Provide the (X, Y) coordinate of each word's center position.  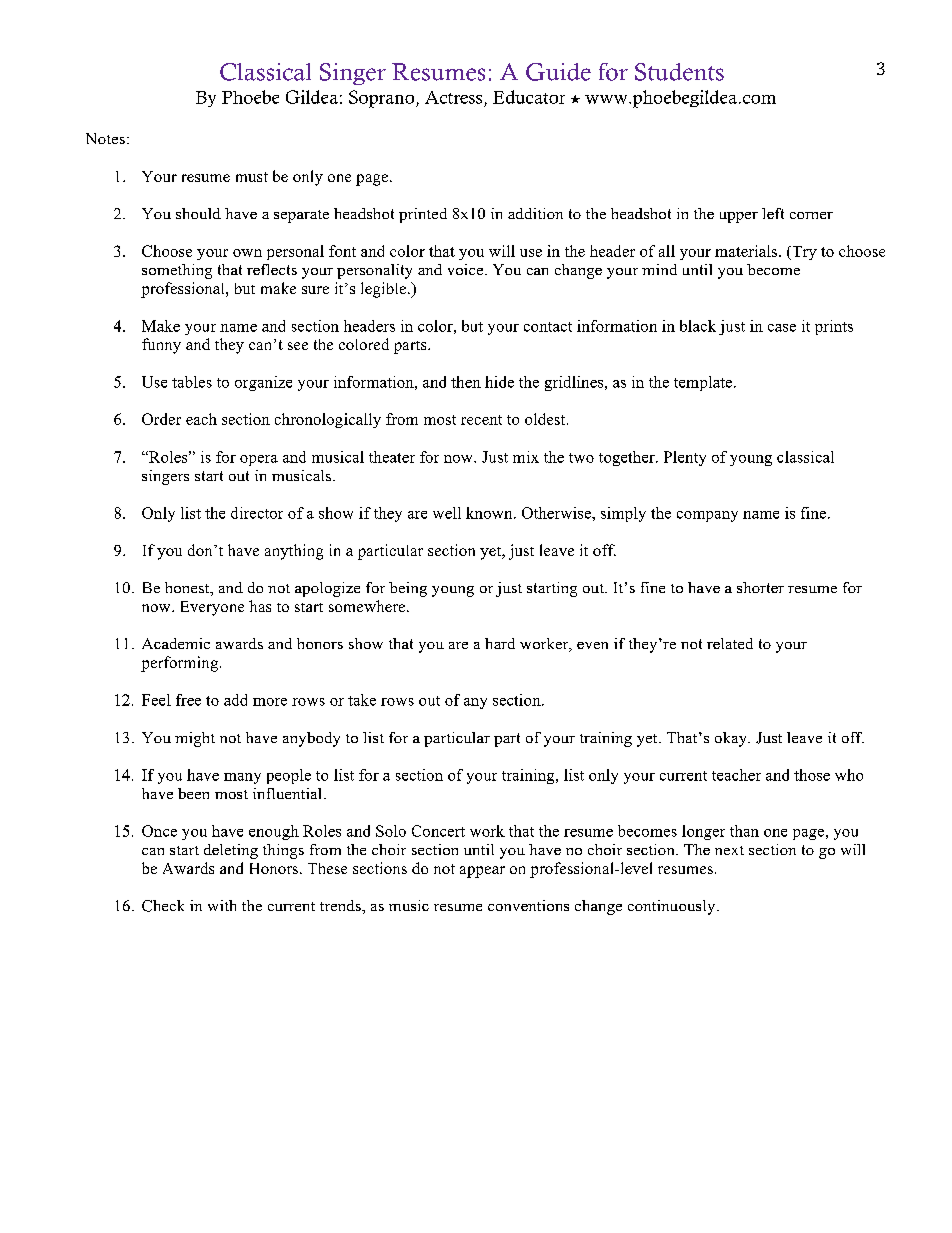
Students (679, 72)
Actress (453, 97)
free (188, 700)
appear (482, 872)
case (782, 328)
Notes (105, 138)
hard (500, 643)
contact (548, 327)
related (730, 643)
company (707, 516)
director (257, 513)
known (490, 513)
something (177, 271)
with (222, 905)
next (729, 850)
